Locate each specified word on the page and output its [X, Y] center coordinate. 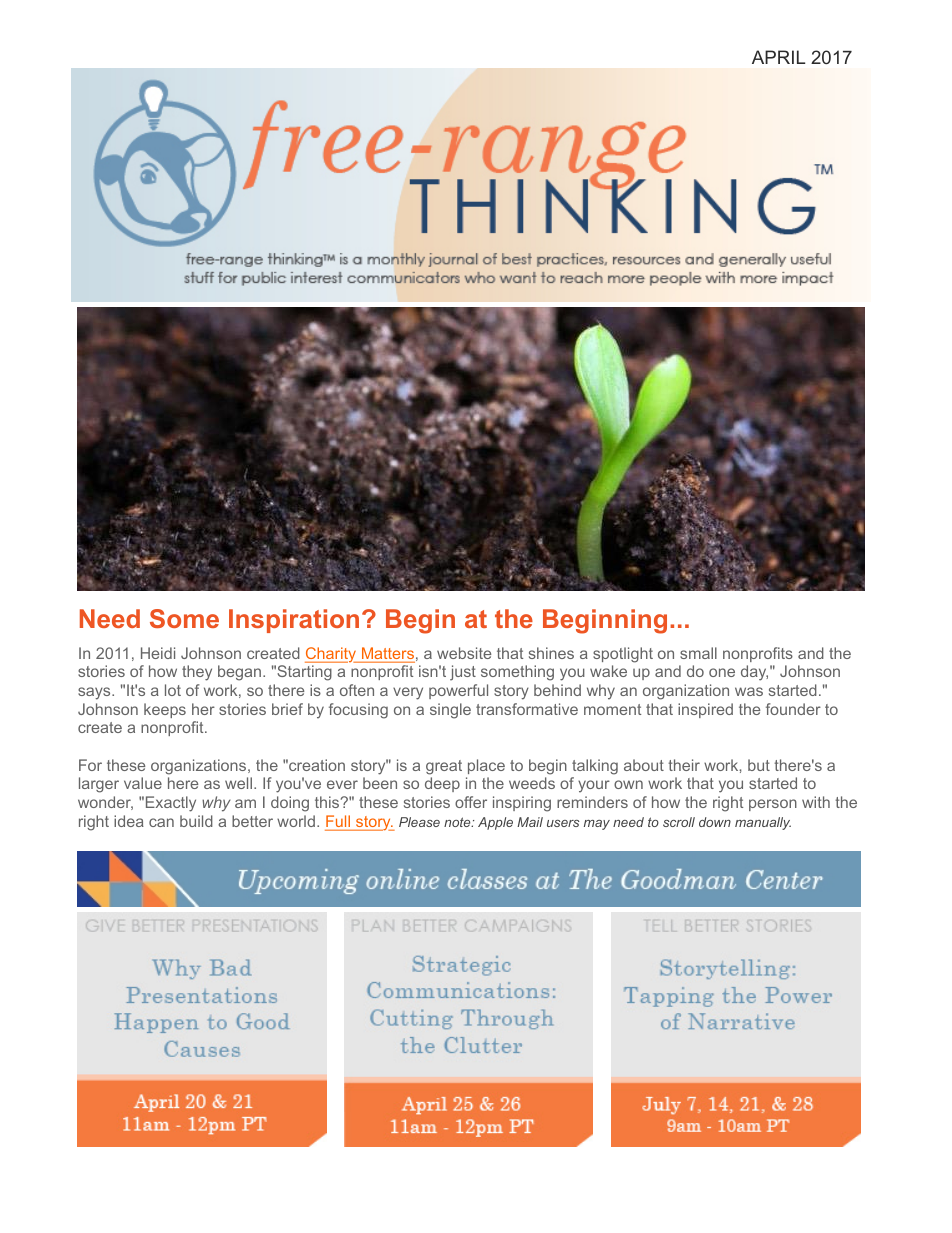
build [196, 821]
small [698, 653]
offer [471, 802]
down [715, 822]
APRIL [778, 57]
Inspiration [294, 621]
